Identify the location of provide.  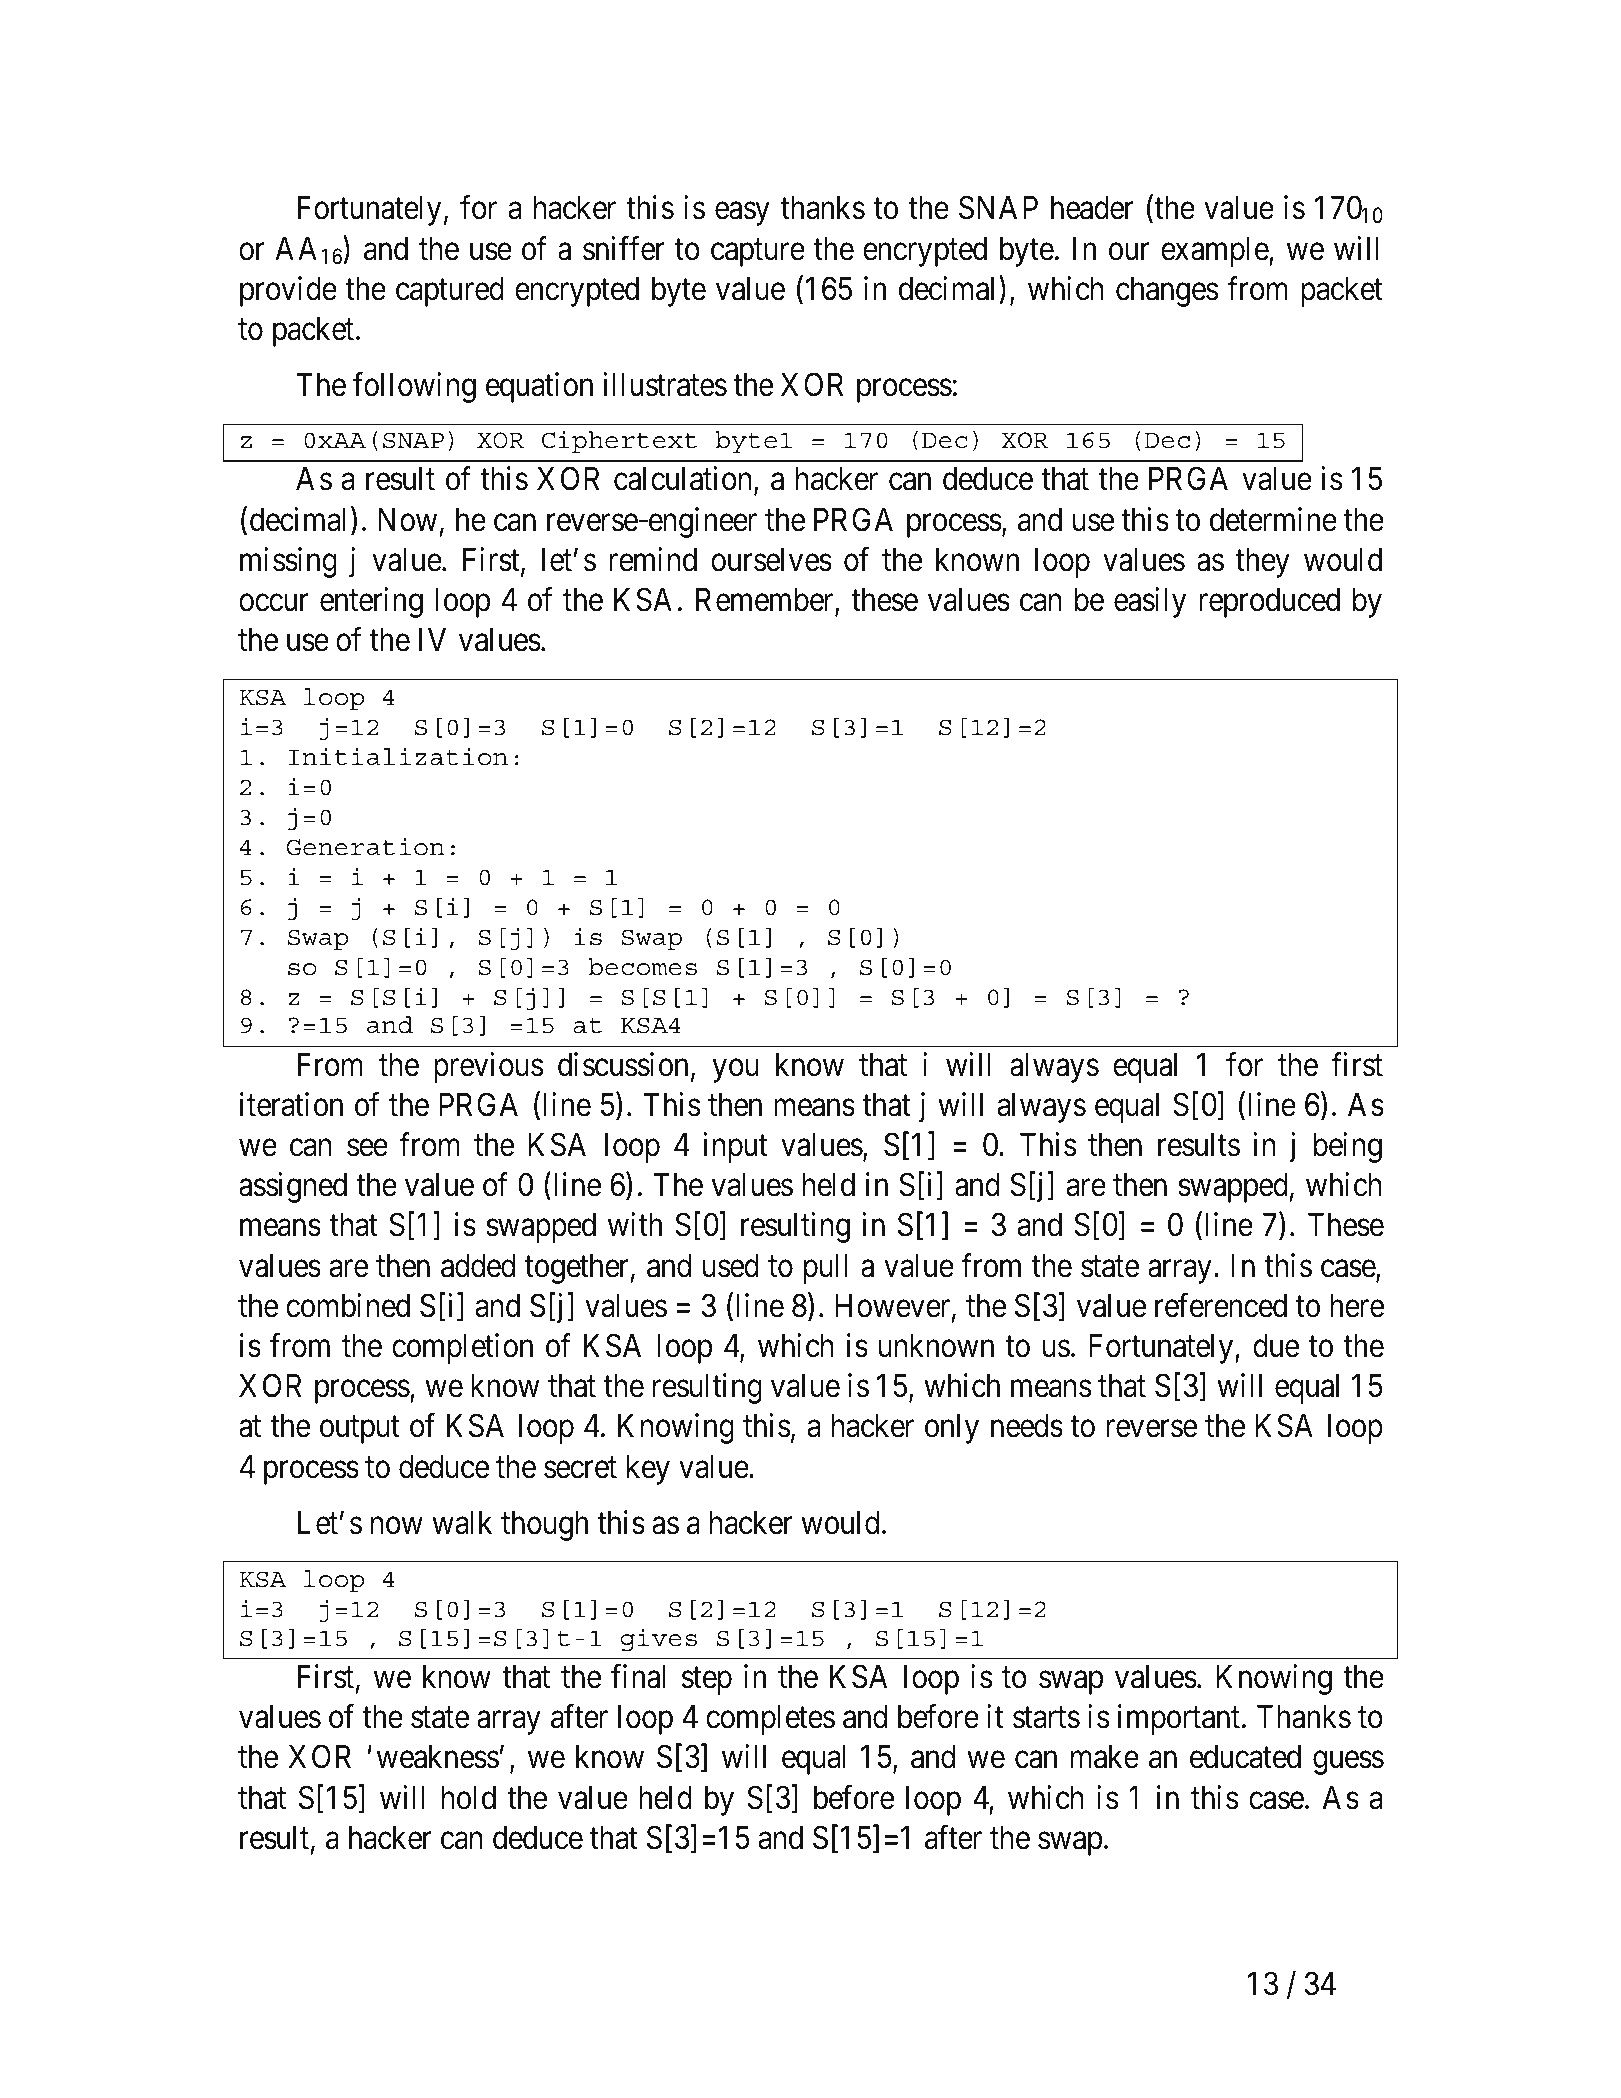
(288, 291).
